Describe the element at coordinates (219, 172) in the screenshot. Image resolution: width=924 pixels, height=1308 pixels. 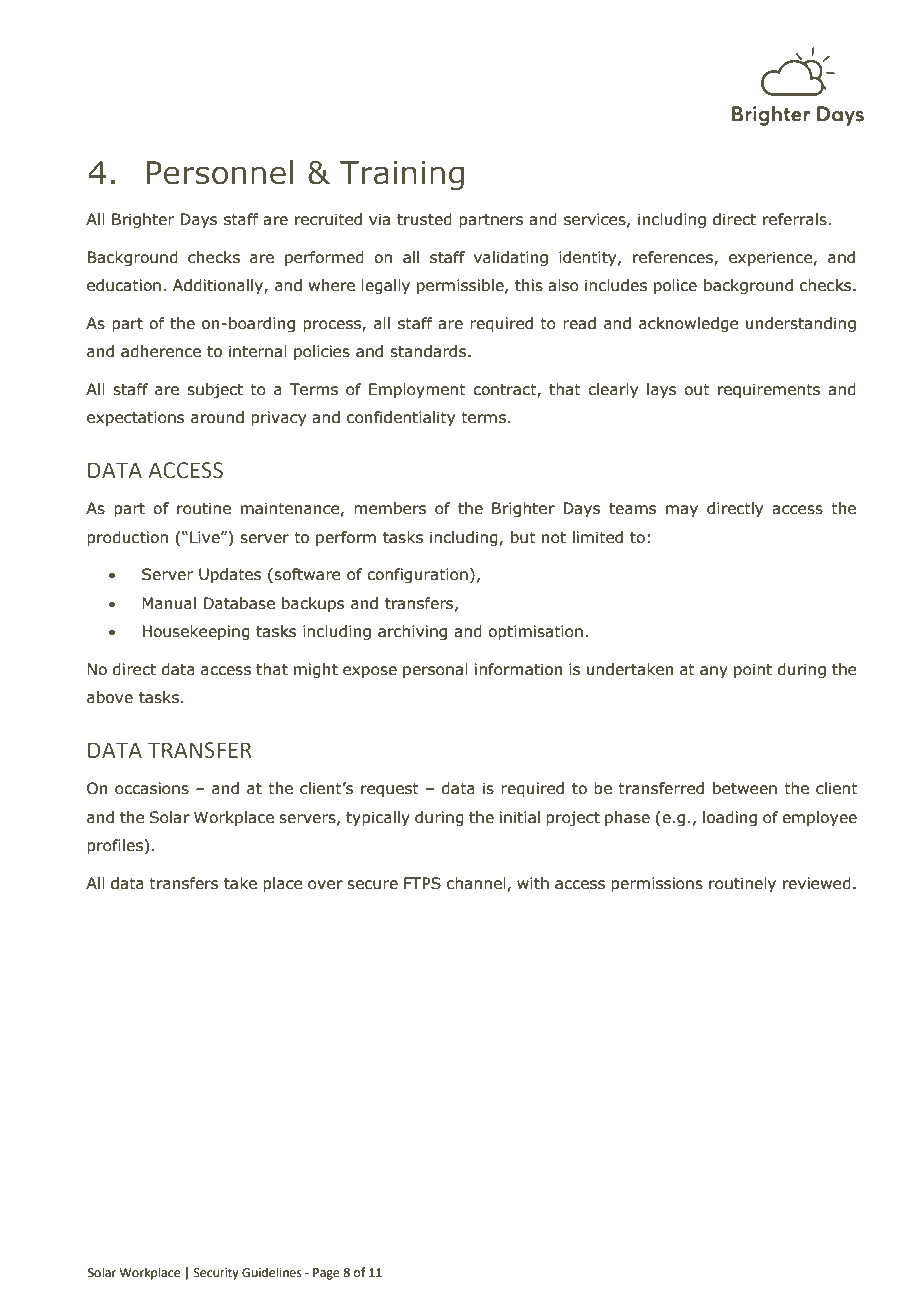
I see `Personnel` at that location.
